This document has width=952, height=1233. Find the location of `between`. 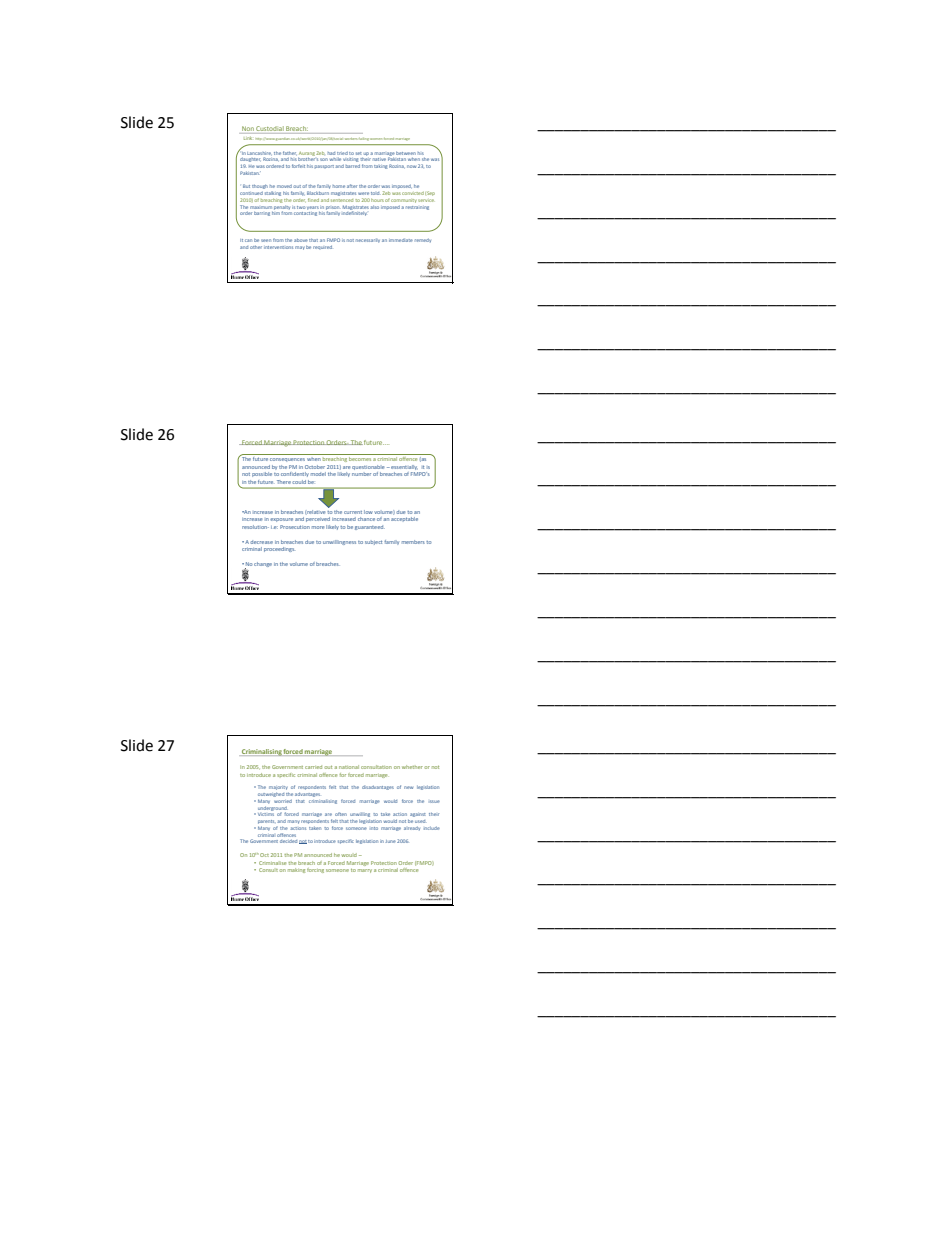

between is located at coordinates (406, 153).
